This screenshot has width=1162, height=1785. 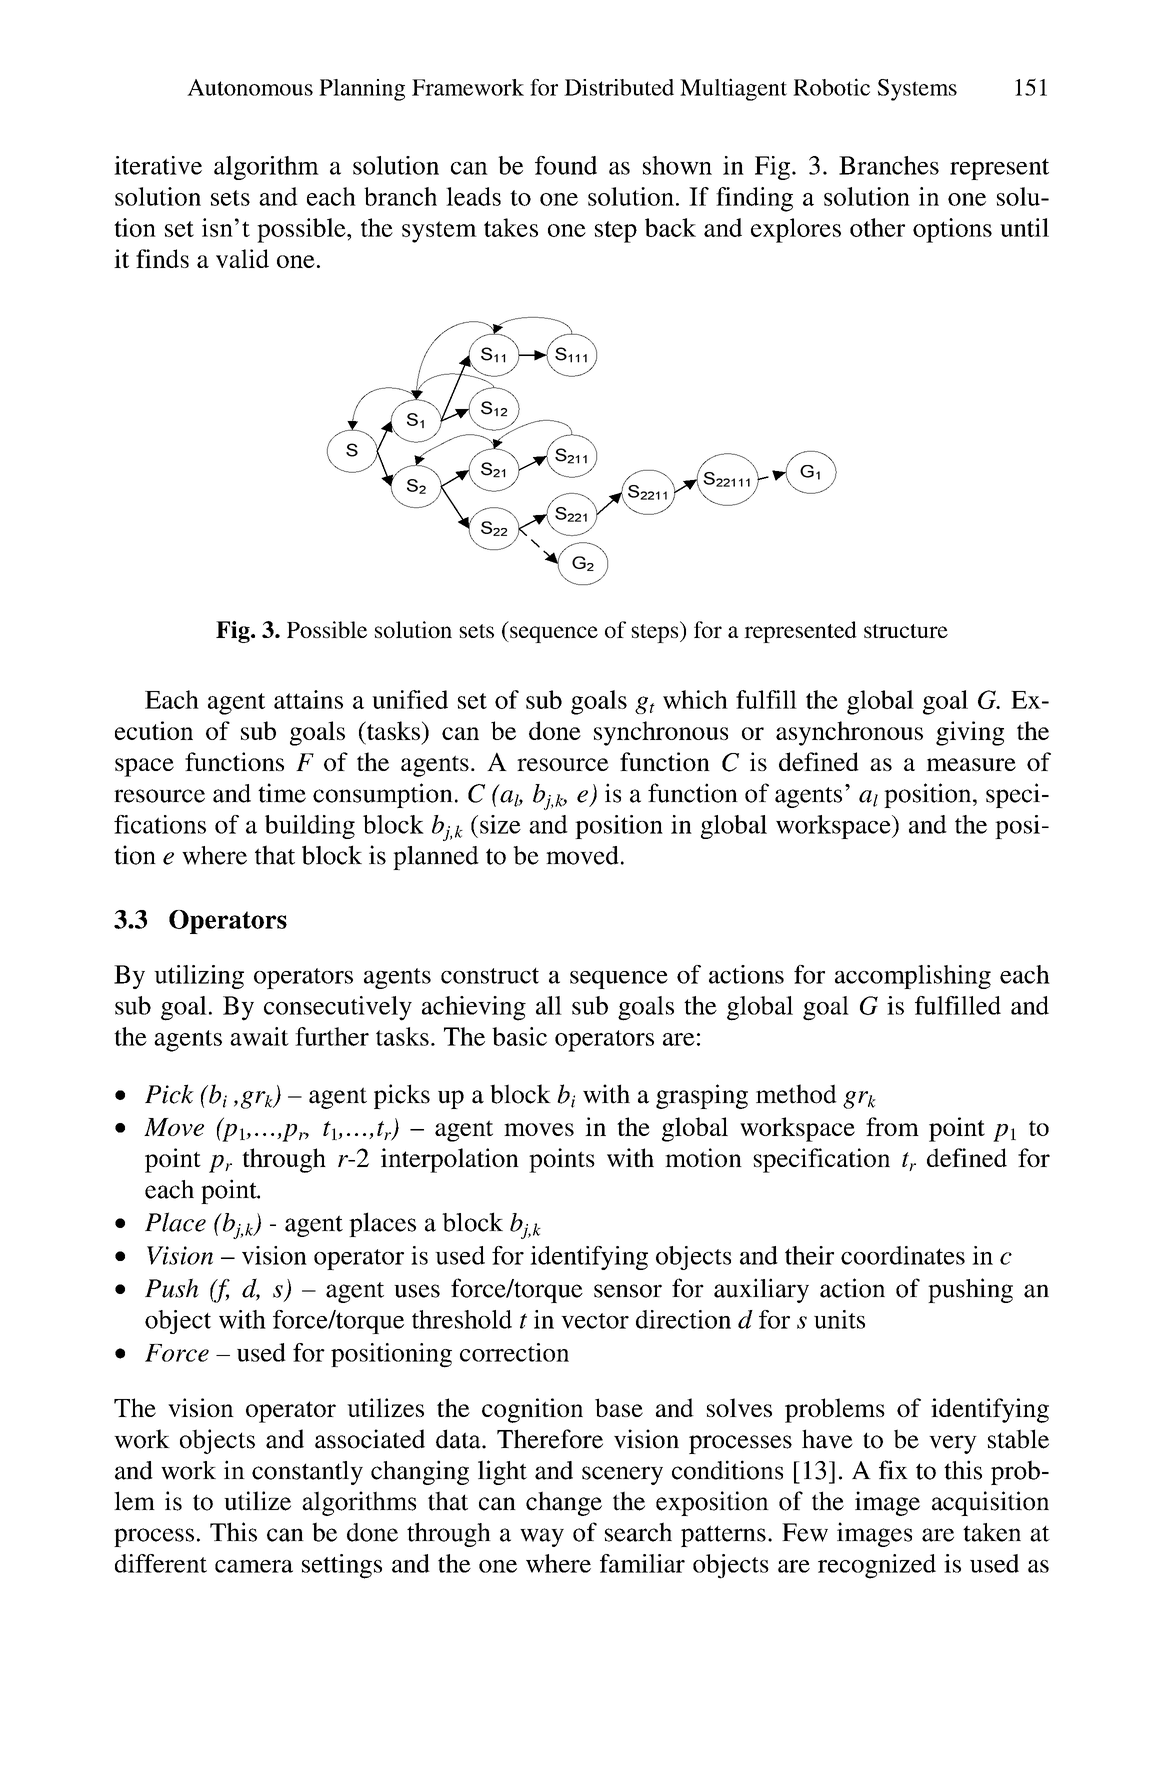 What do you see at coordinates (500, 824) in the screenshot?
I see `size` at bounding box center [500, 824].
